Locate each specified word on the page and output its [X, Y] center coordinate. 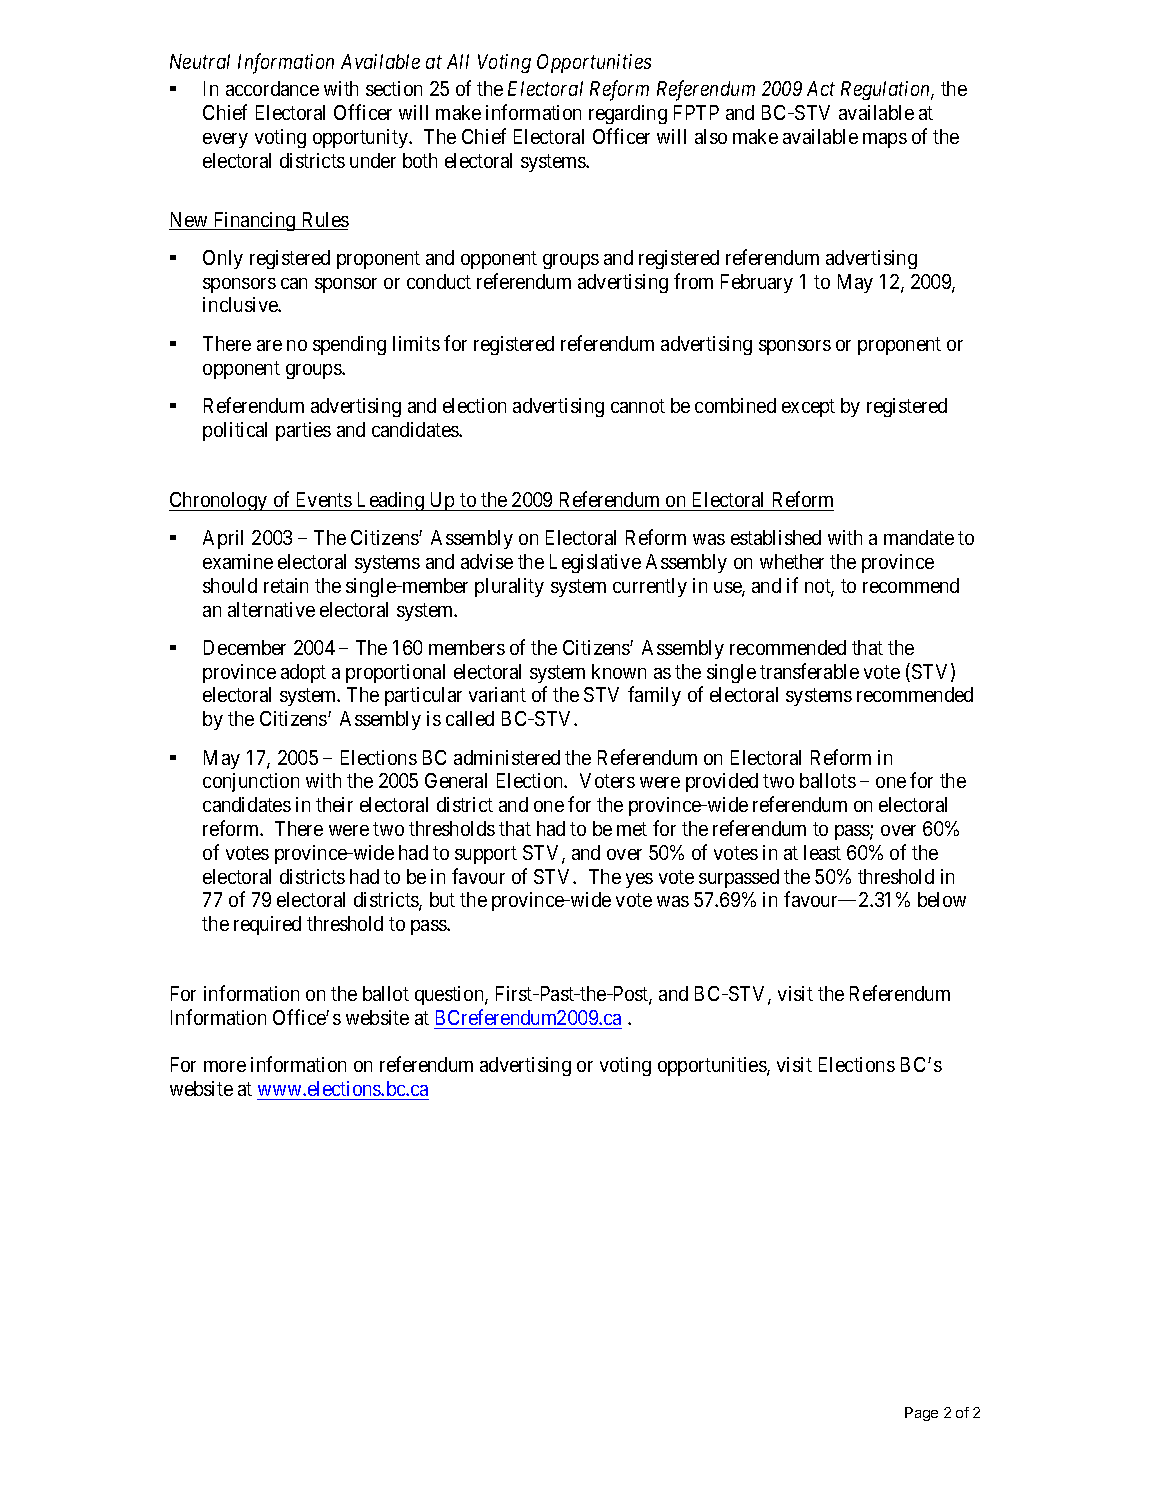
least [822, 852]
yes [639, 880]
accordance [272, 88]
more [225, 1066]
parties [303, 431]
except [808, 408]
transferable [809, 671]
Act [821, 88]
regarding [628, 114]
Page [921, 1414]
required [267, 925]
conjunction [251, 782]
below [942, 899]
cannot [638, 406]
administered [507, 757]
